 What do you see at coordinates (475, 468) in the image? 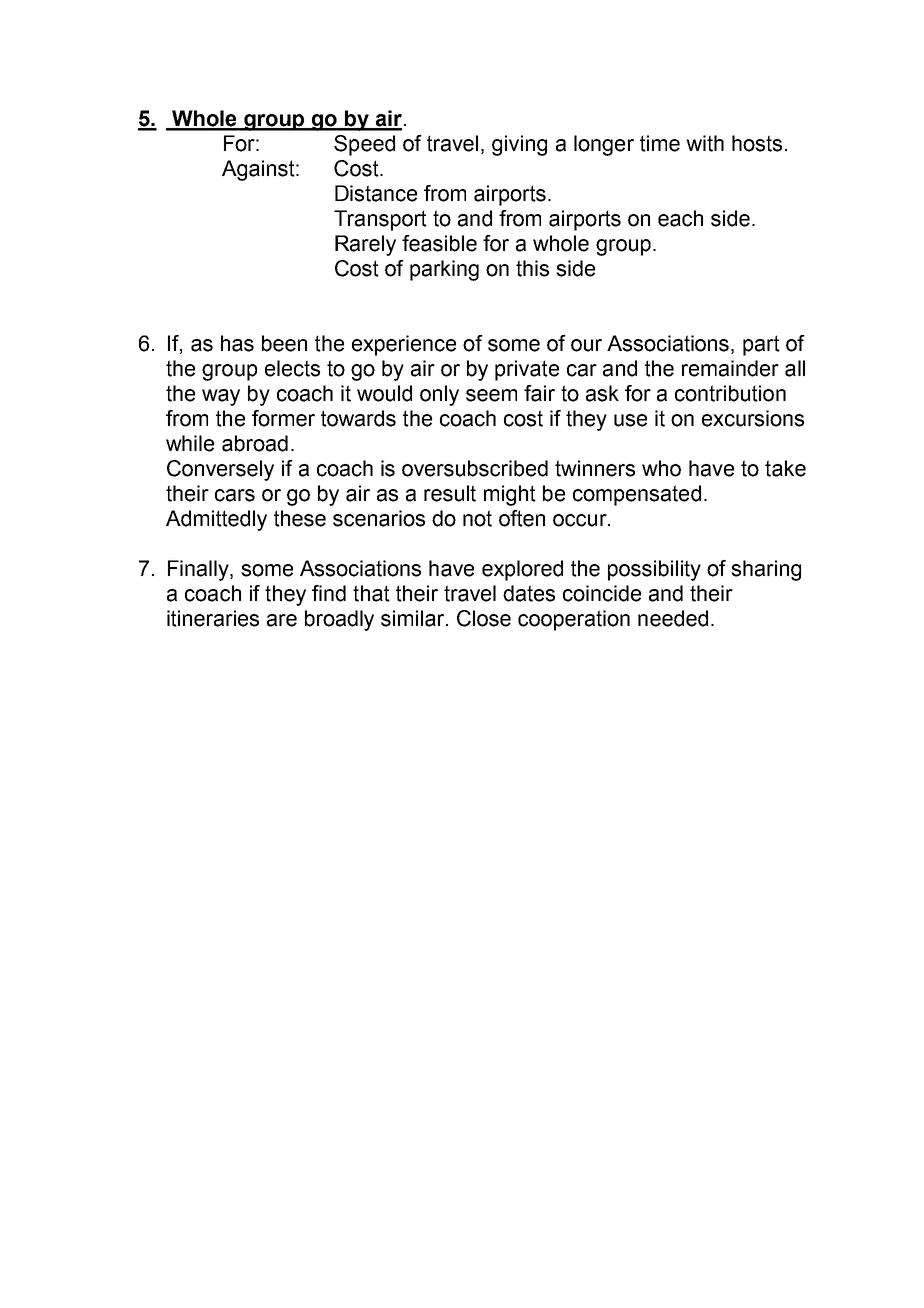
I see `oversubscribed` at bounding box center [475, 468].
